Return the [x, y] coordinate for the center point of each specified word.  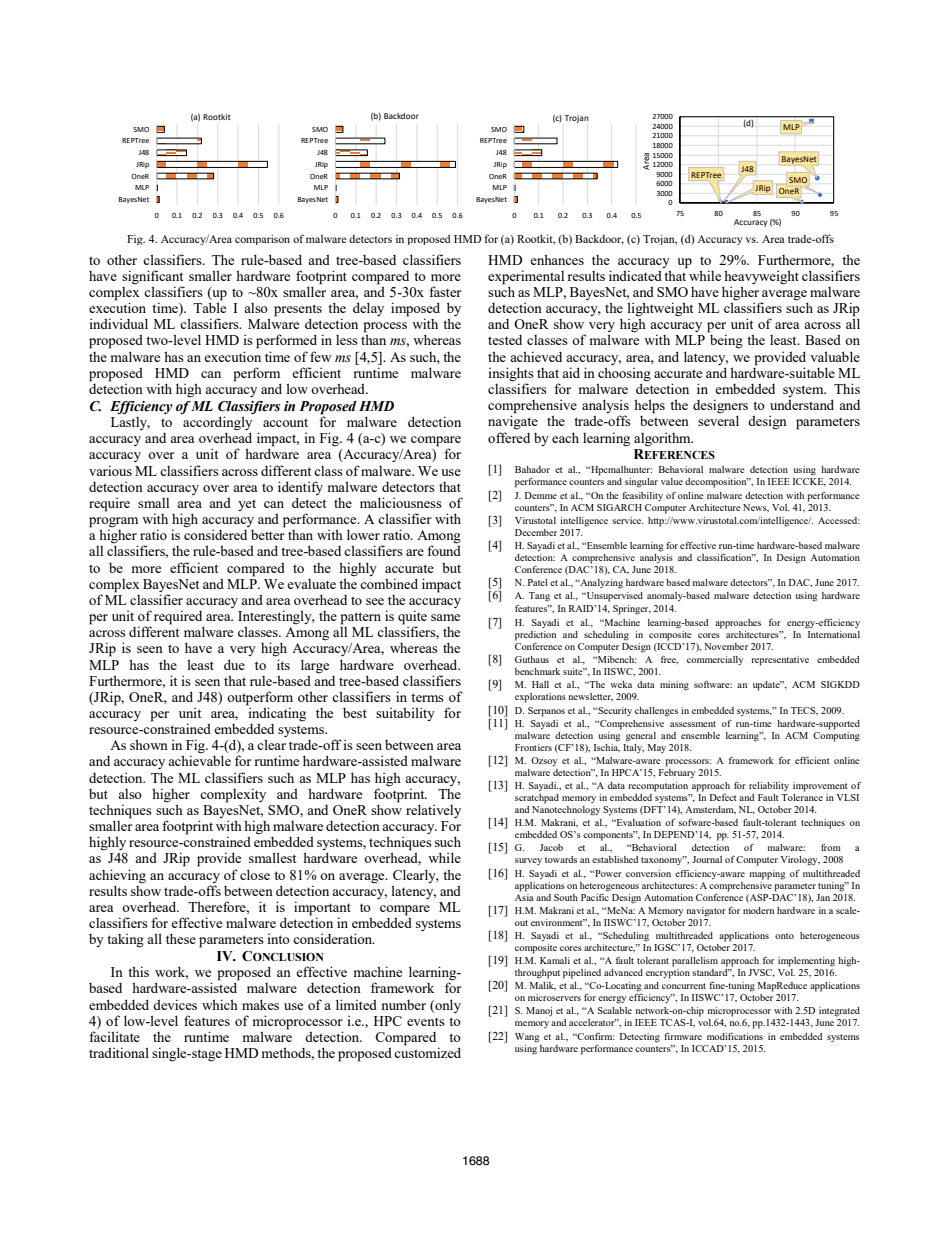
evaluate [311, 584]
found [444, 550]
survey [528, 861]
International [833, 633]
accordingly [218, 423]
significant [152, 277]
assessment [693, 724]
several [718, 420]
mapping [767, 875]
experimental [526, 277]
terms [427, 697]
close [255, 874]
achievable [199, 760]
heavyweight [761, 277]
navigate [513, 422]
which [220, 1004]
